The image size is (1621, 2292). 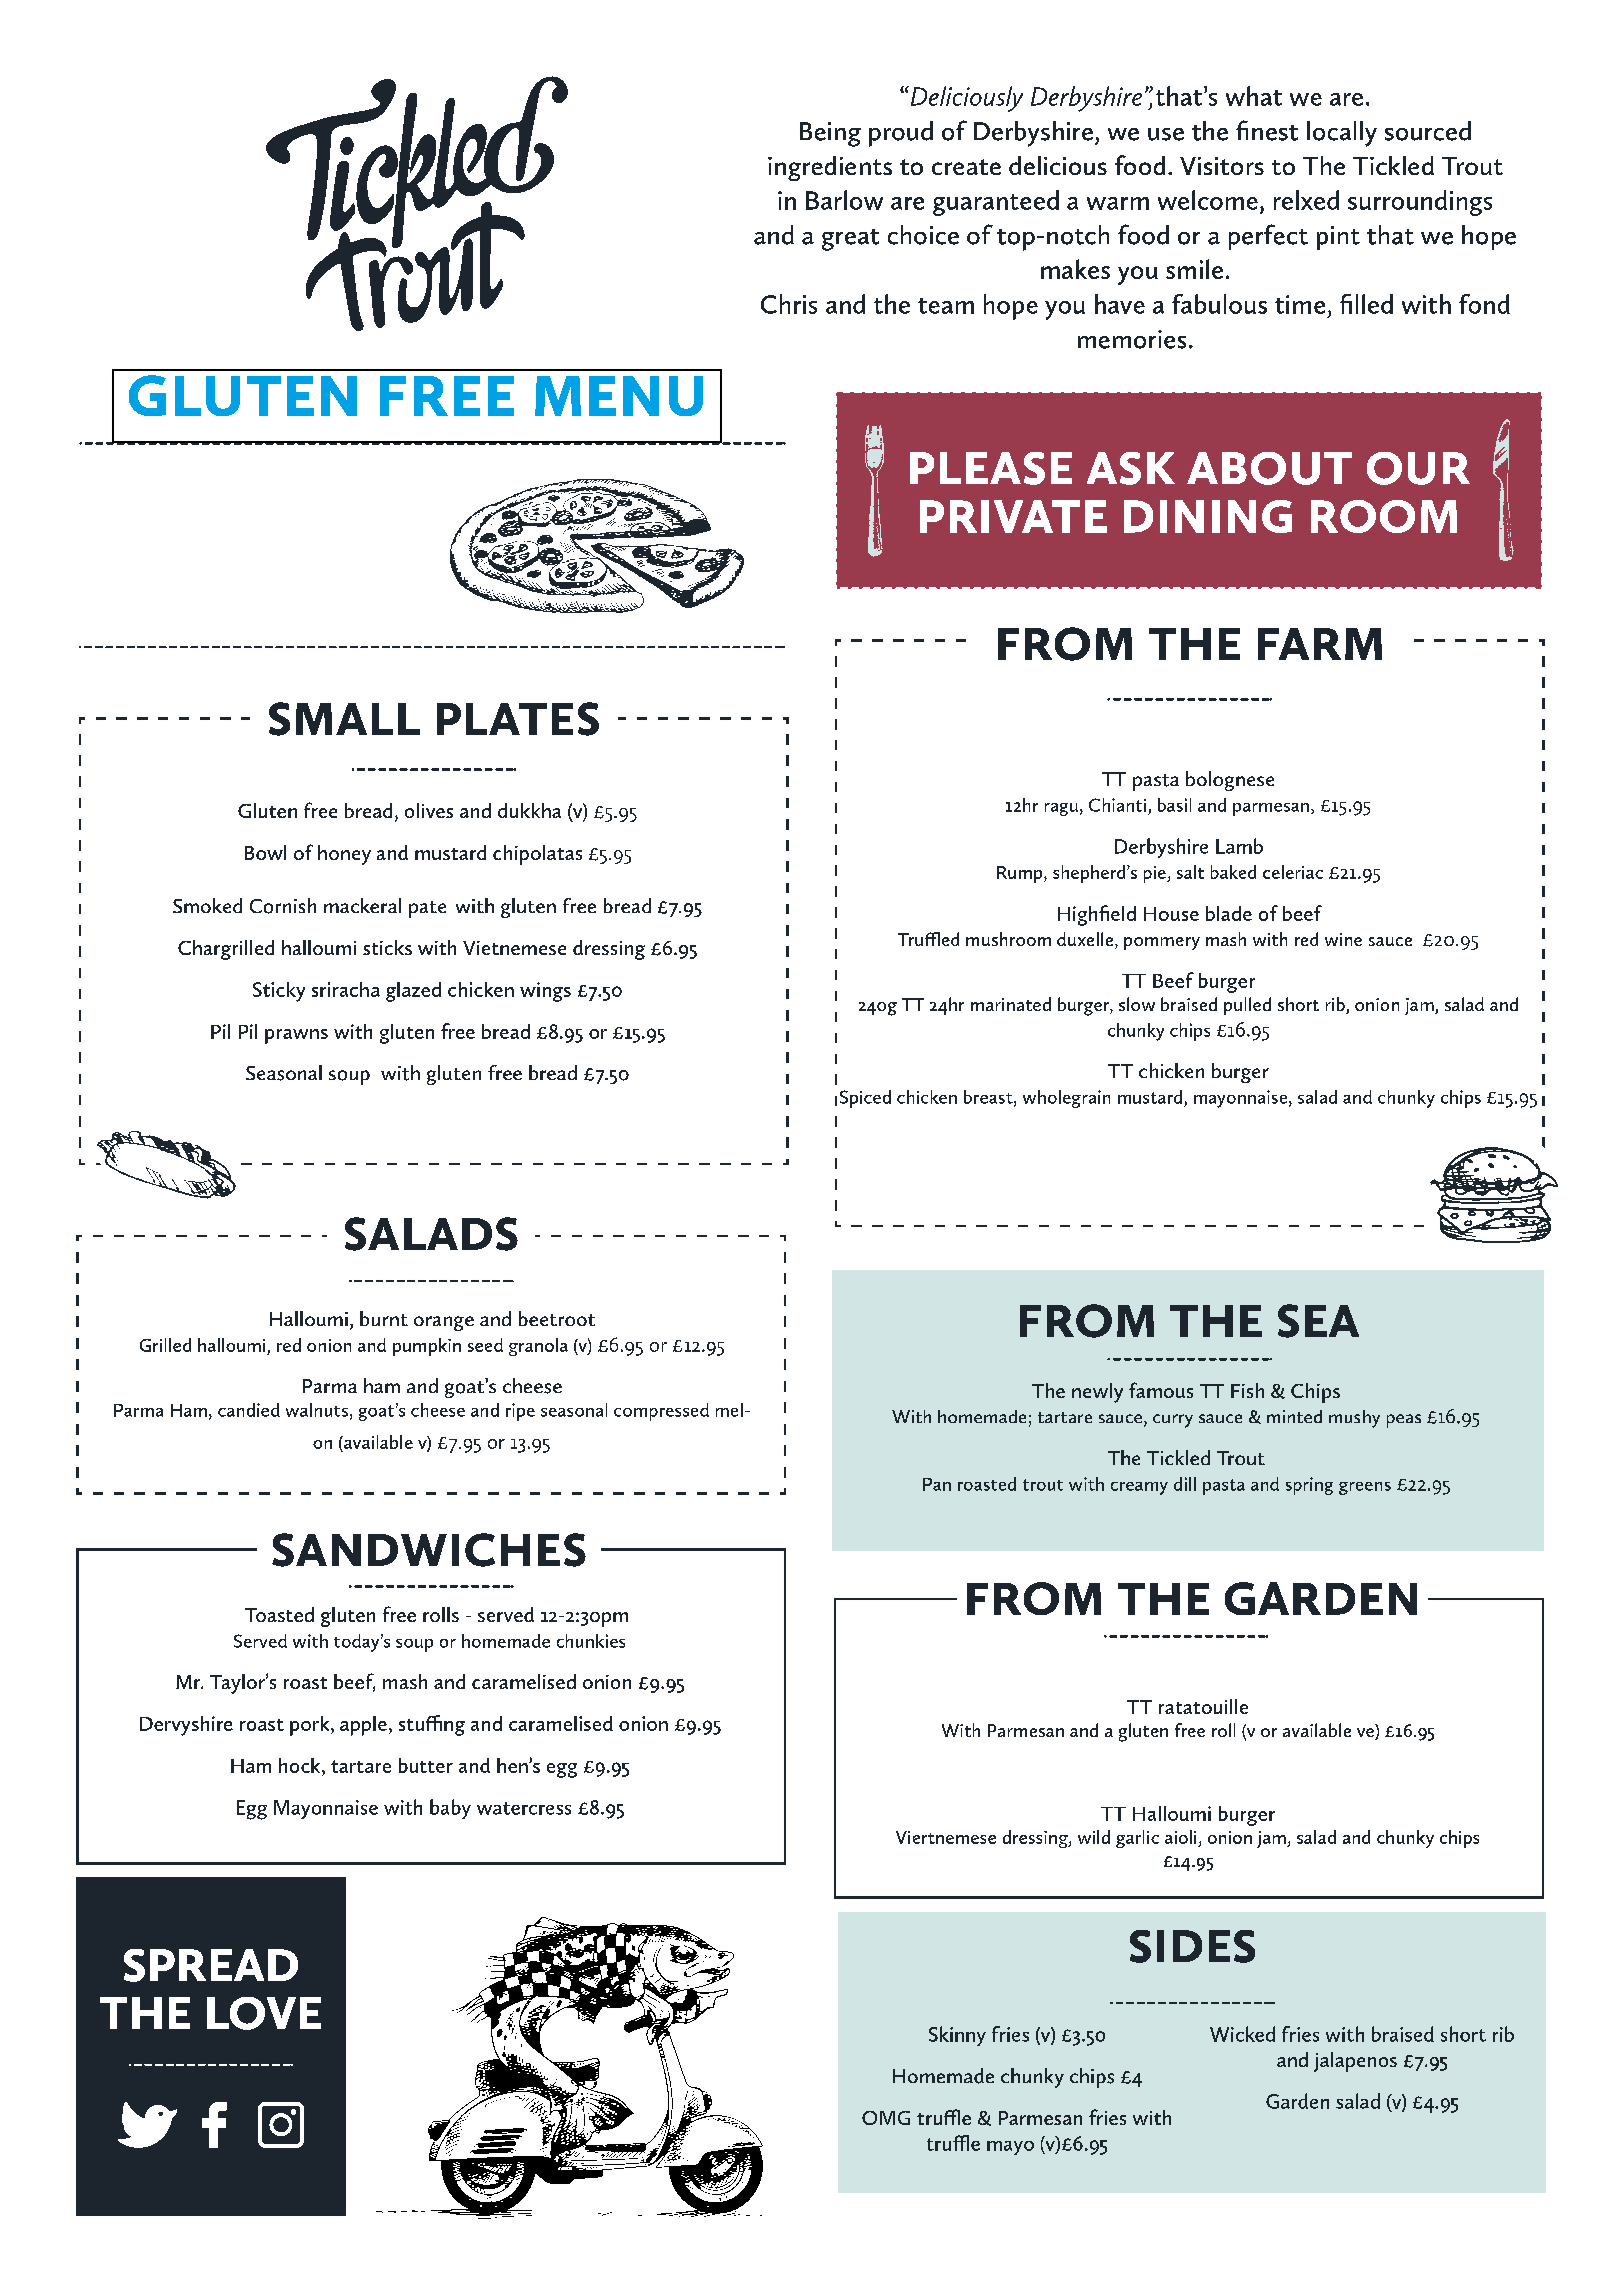 What do you see at coordinates (830, 168) in the page?
I see `ingredients` at bounding box center [830, 168].
